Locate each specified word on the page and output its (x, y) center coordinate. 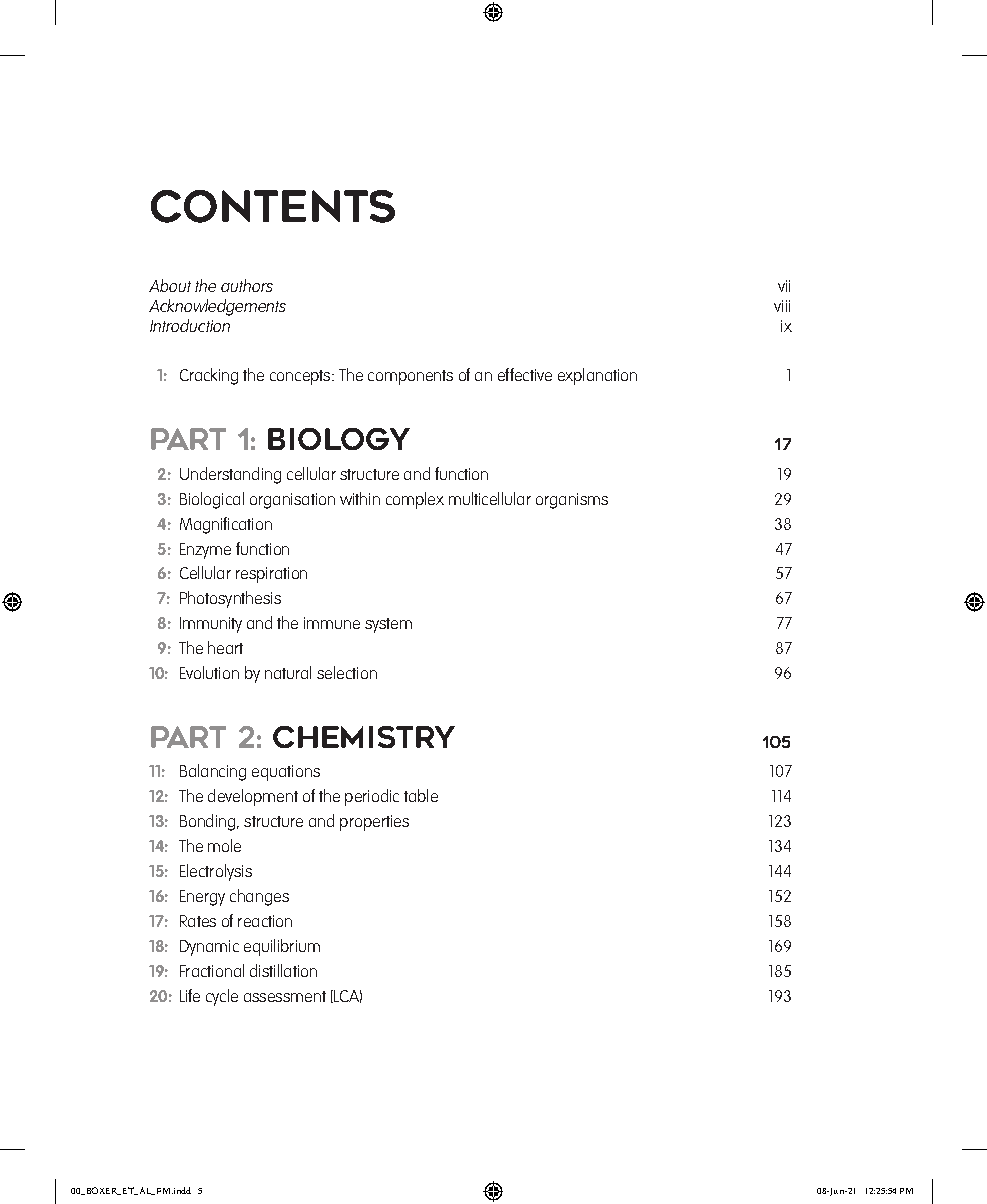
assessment (285, 996)
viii (782, 306)
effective (525, 374)
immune (332, 623)
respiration (271, 575)
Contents (273, 206)
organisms (572, 501)
